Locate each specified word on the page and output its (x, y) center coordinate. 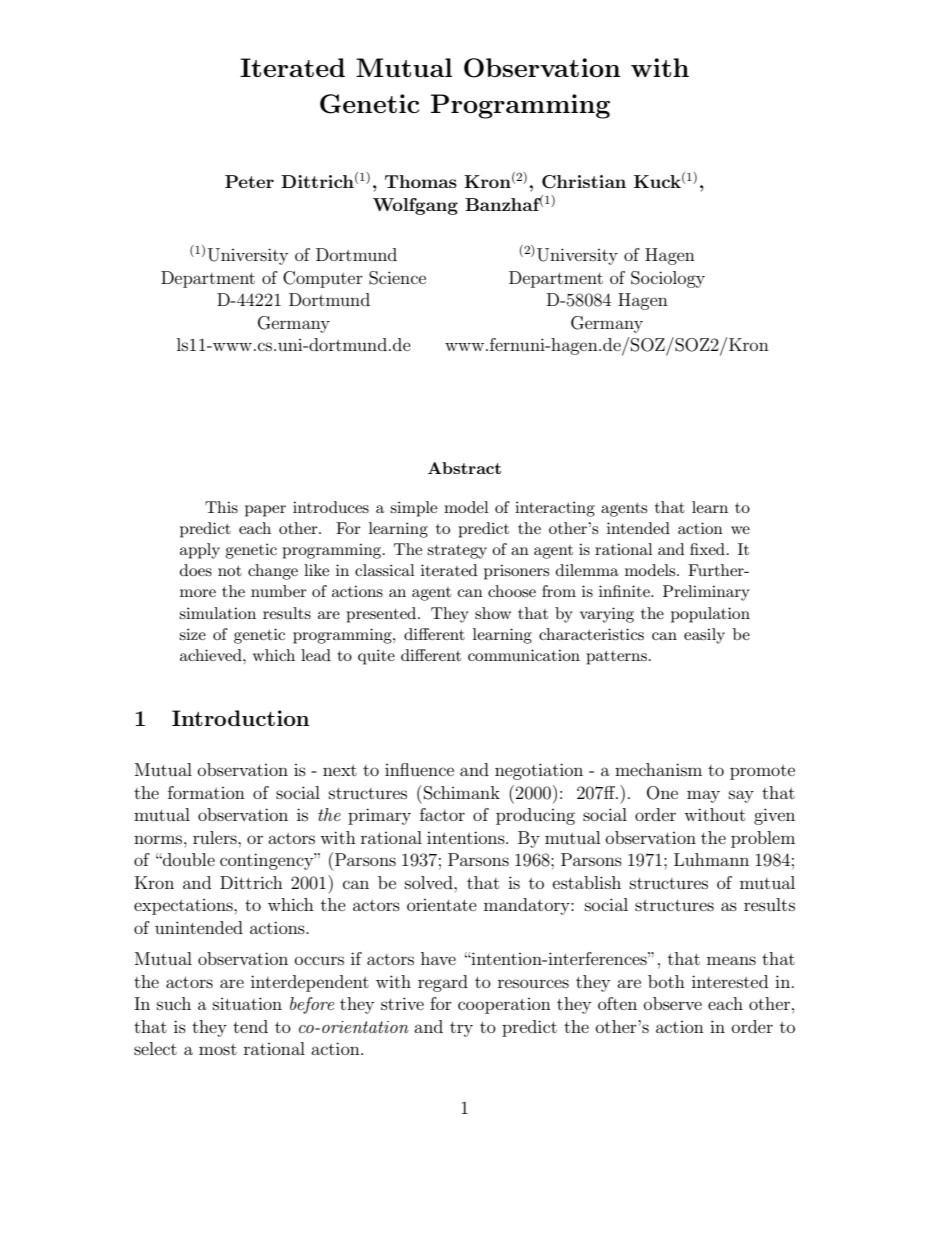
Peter (249, 181)
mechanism (658, 769)
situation (247, 1003)
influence (419, 769)
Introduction (240, 718)
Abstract (464, 468)
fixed (707, 549)
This (221, 507)
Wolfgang (415, 206)
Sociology (668, 279)
